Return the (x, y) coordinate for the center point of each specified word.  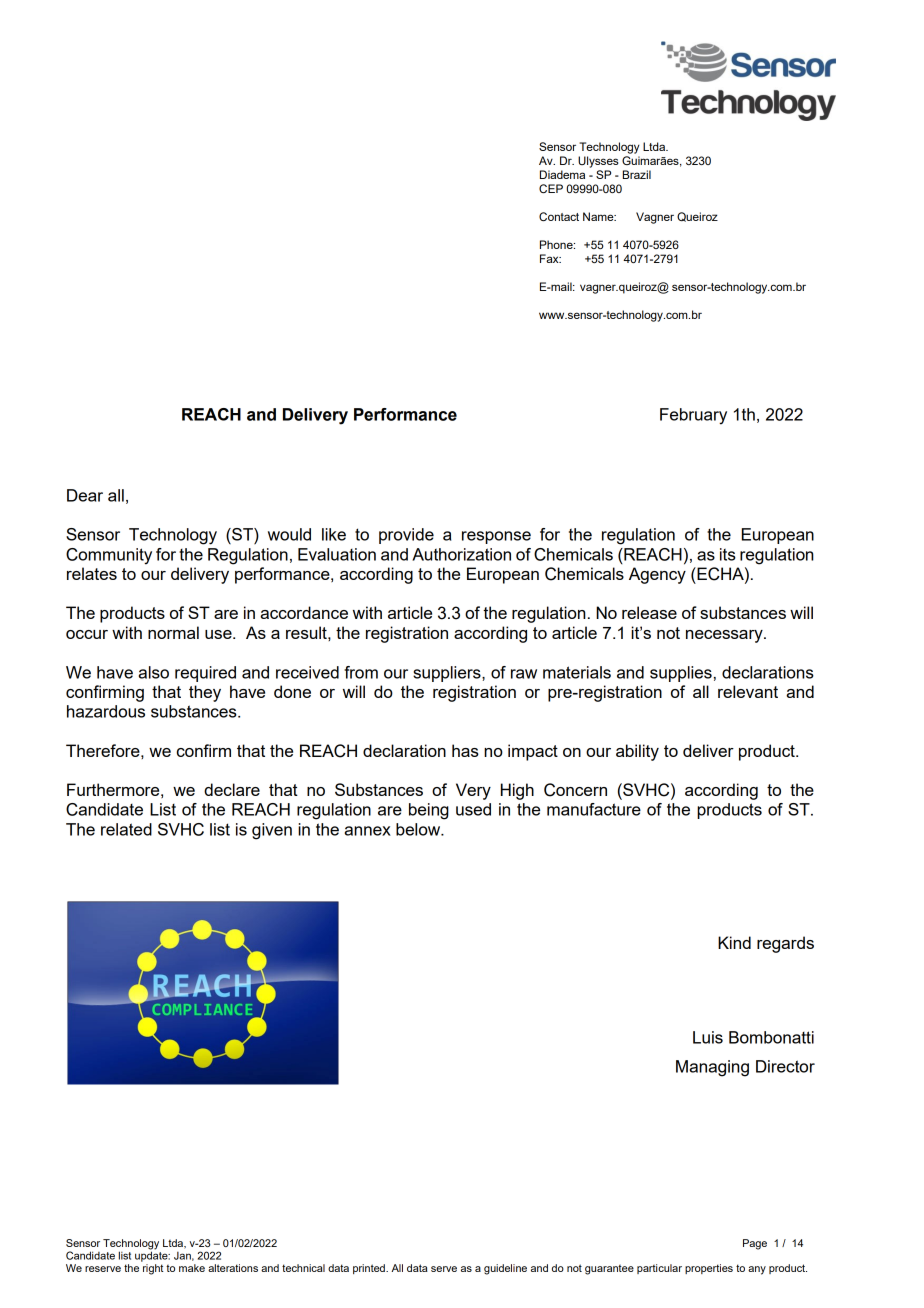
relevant (748, 691)
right (153, 1269)
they (205, 693)
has (465, 750)
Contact (559, 216)
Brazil (637, 174)
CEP (551, 188)
